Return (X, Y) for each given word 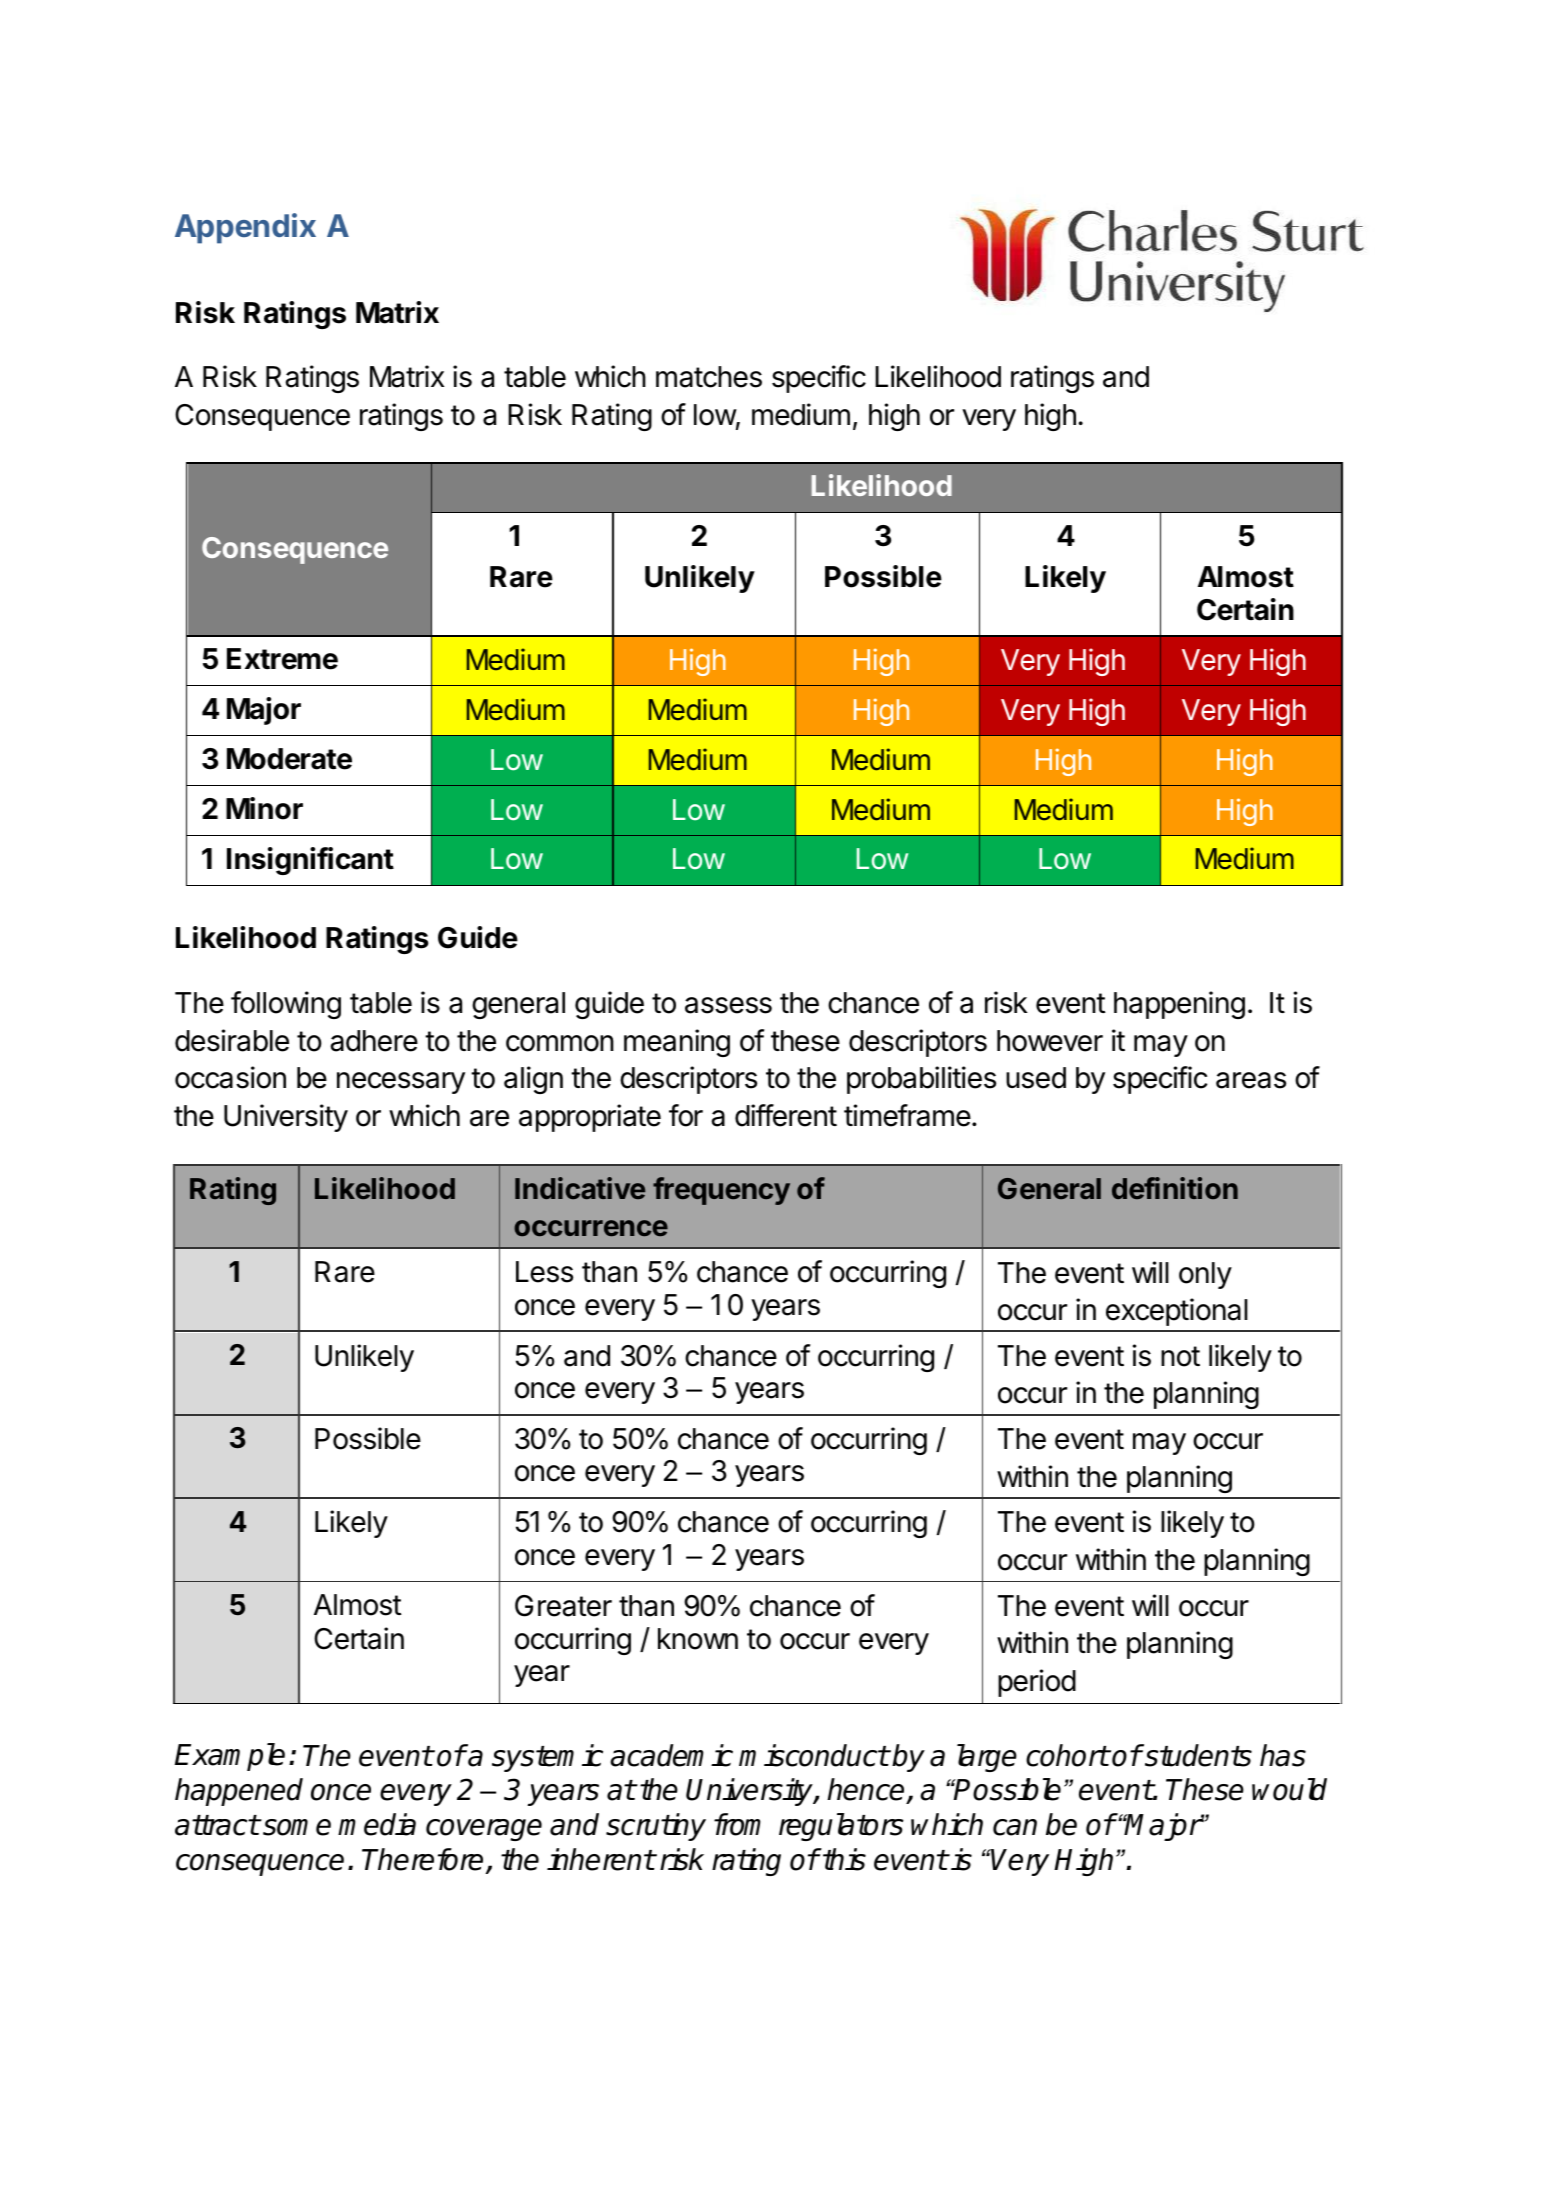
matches (709, 377)
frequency (721, 1191)
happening (1179, 1005)
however (1050, 1041)
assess (728, 1005)
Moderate (289, 759)
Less (544, 1272)
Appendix (245, 228)
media (377, 1824)
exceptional (1177, 1312)
